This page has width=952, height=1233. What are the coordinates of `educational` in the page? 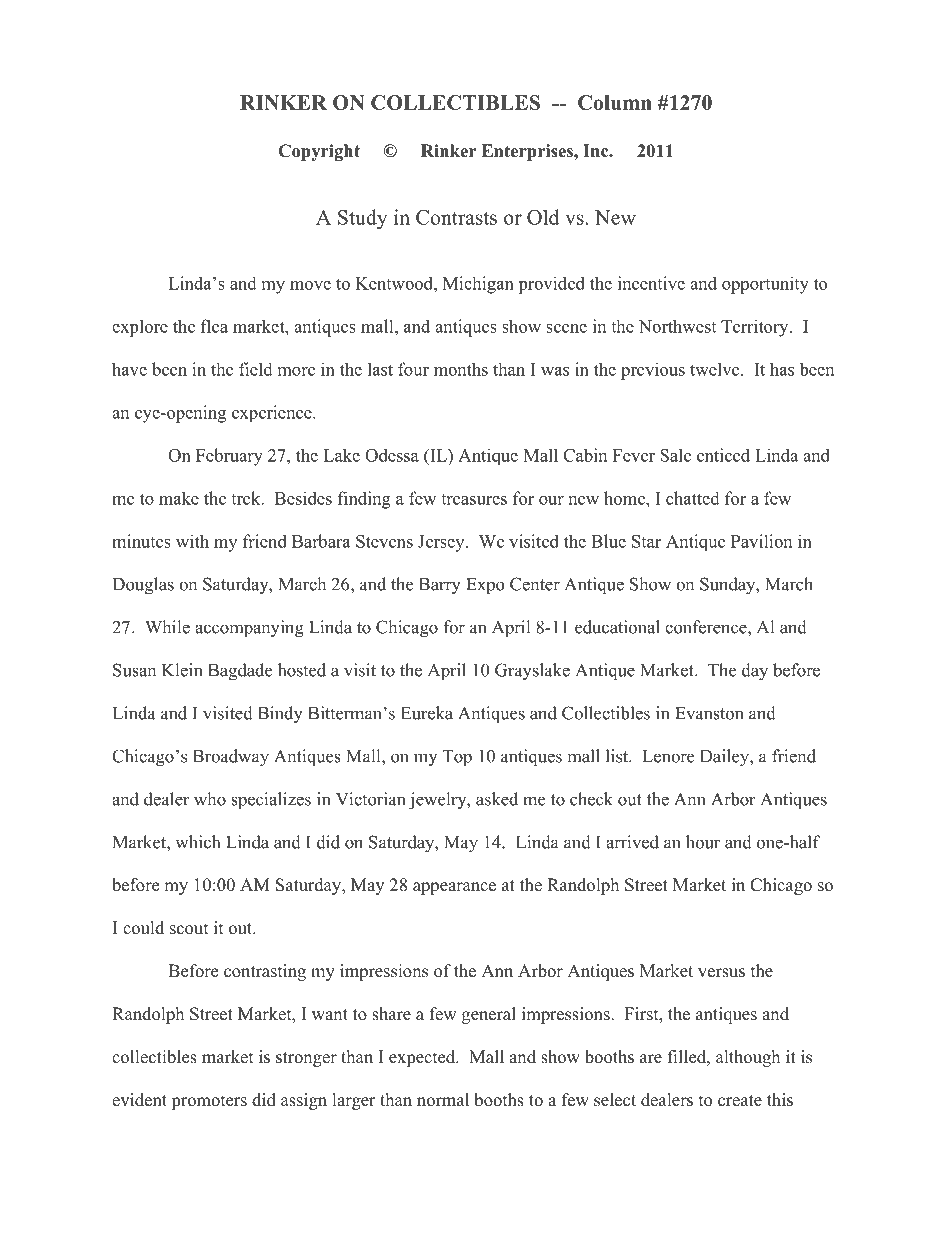 It's located at (617, 627).
